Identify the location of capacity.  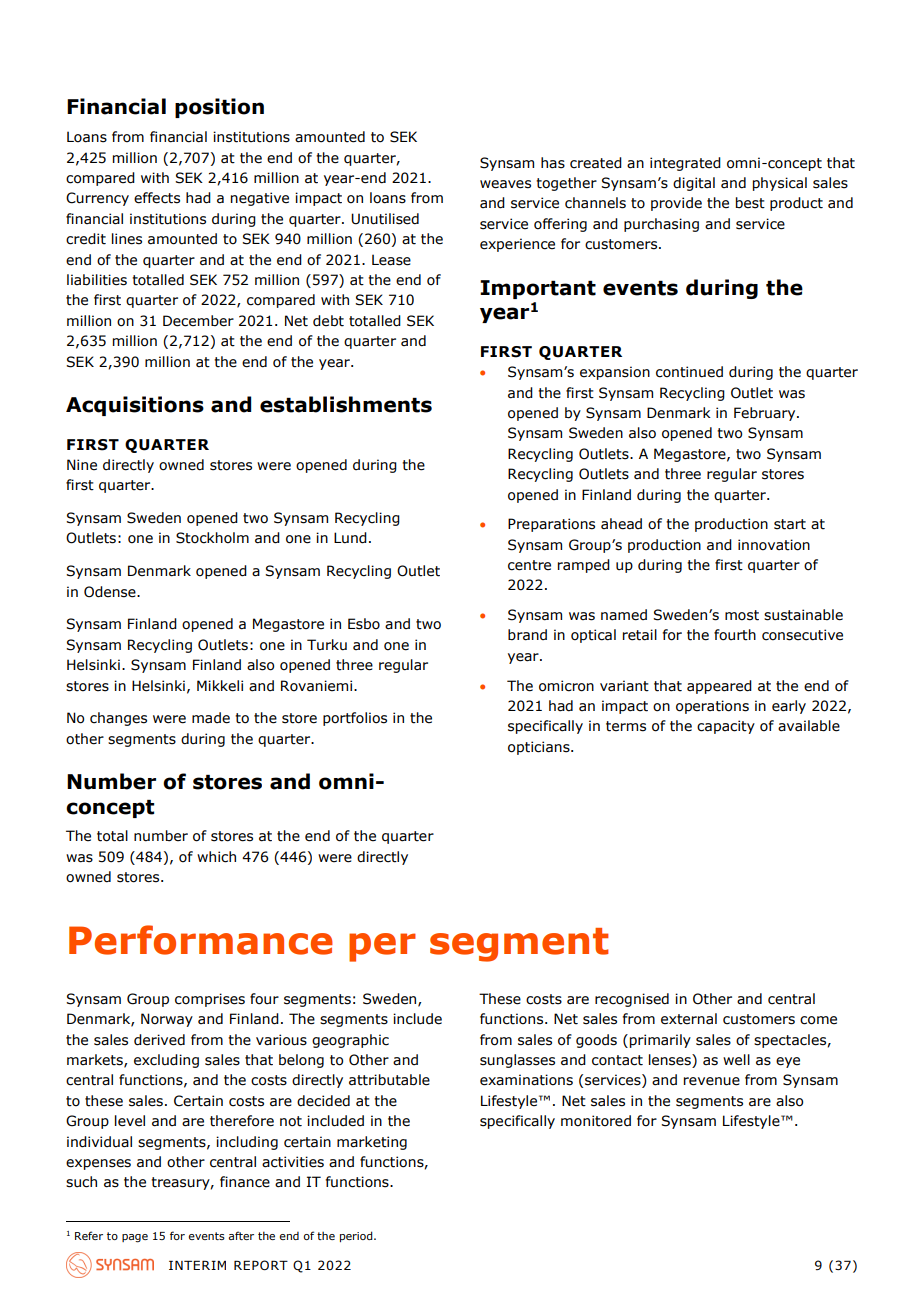
(726, 727).
